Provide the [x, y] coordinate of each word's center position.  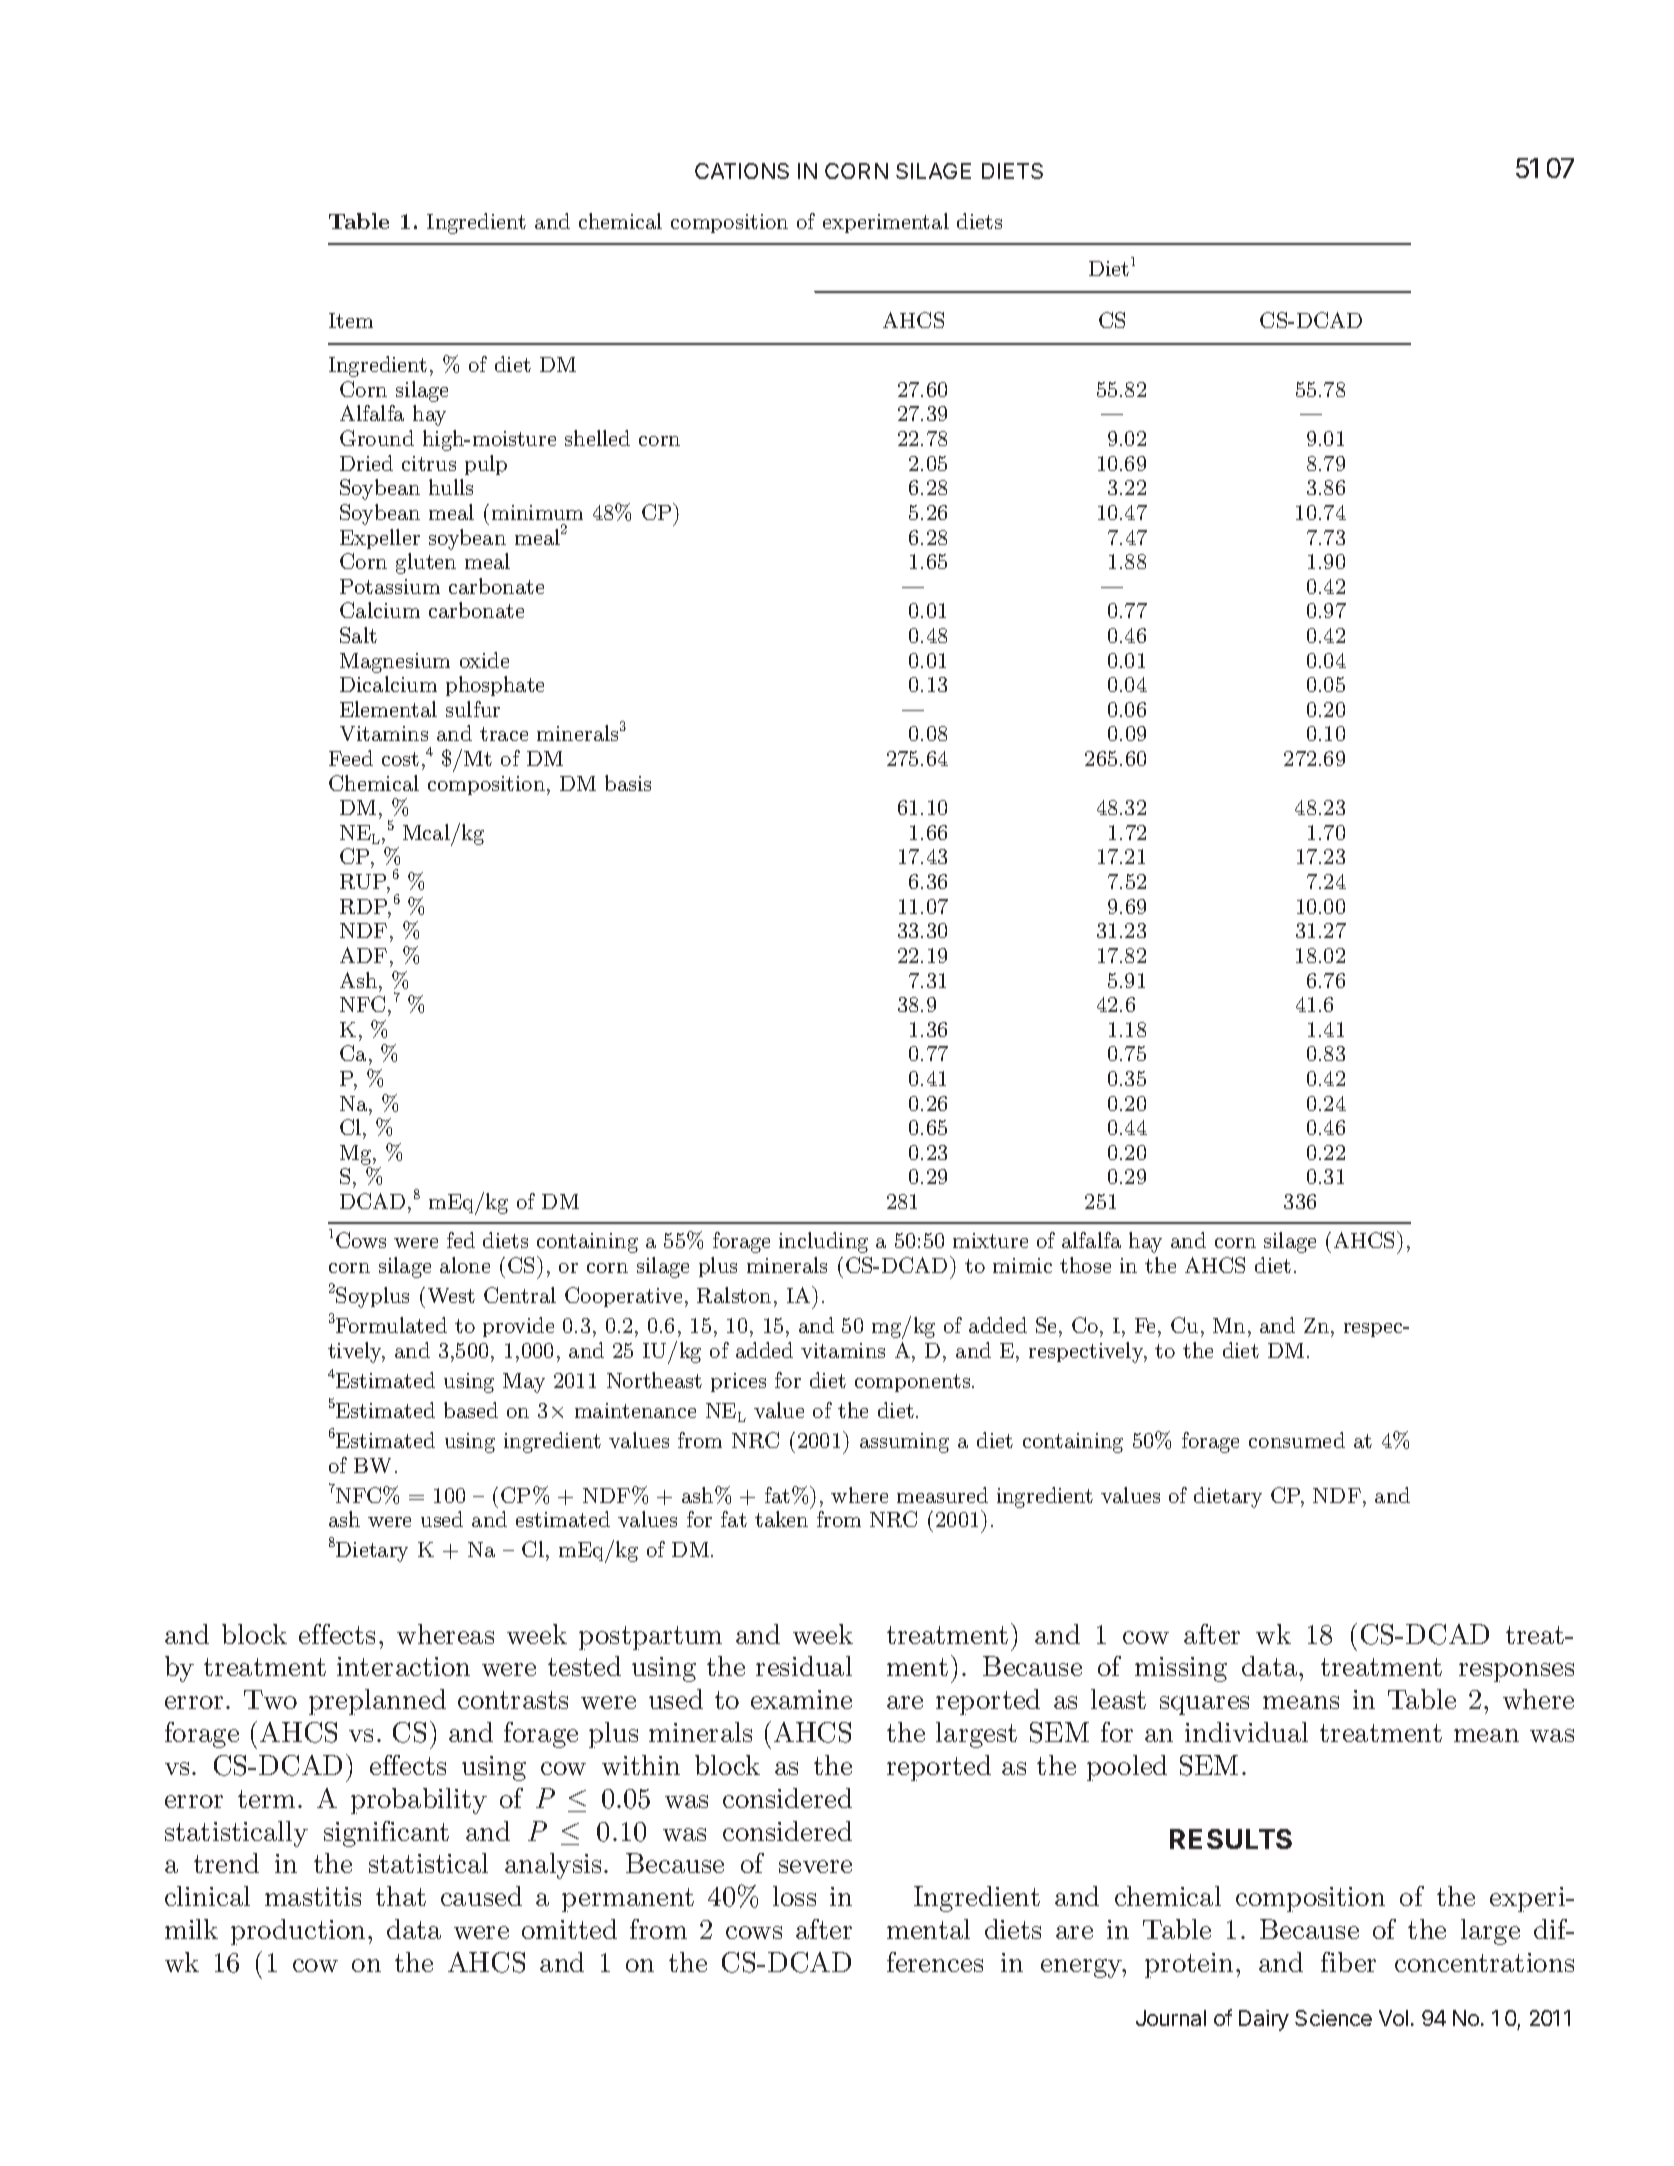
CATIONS [742, 171]
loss [794, 1896]
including [823, 1242]
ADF [363, 955]
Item [351, 320]
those [1085, 1265]
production [300, 1932]
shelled [597, 438]
